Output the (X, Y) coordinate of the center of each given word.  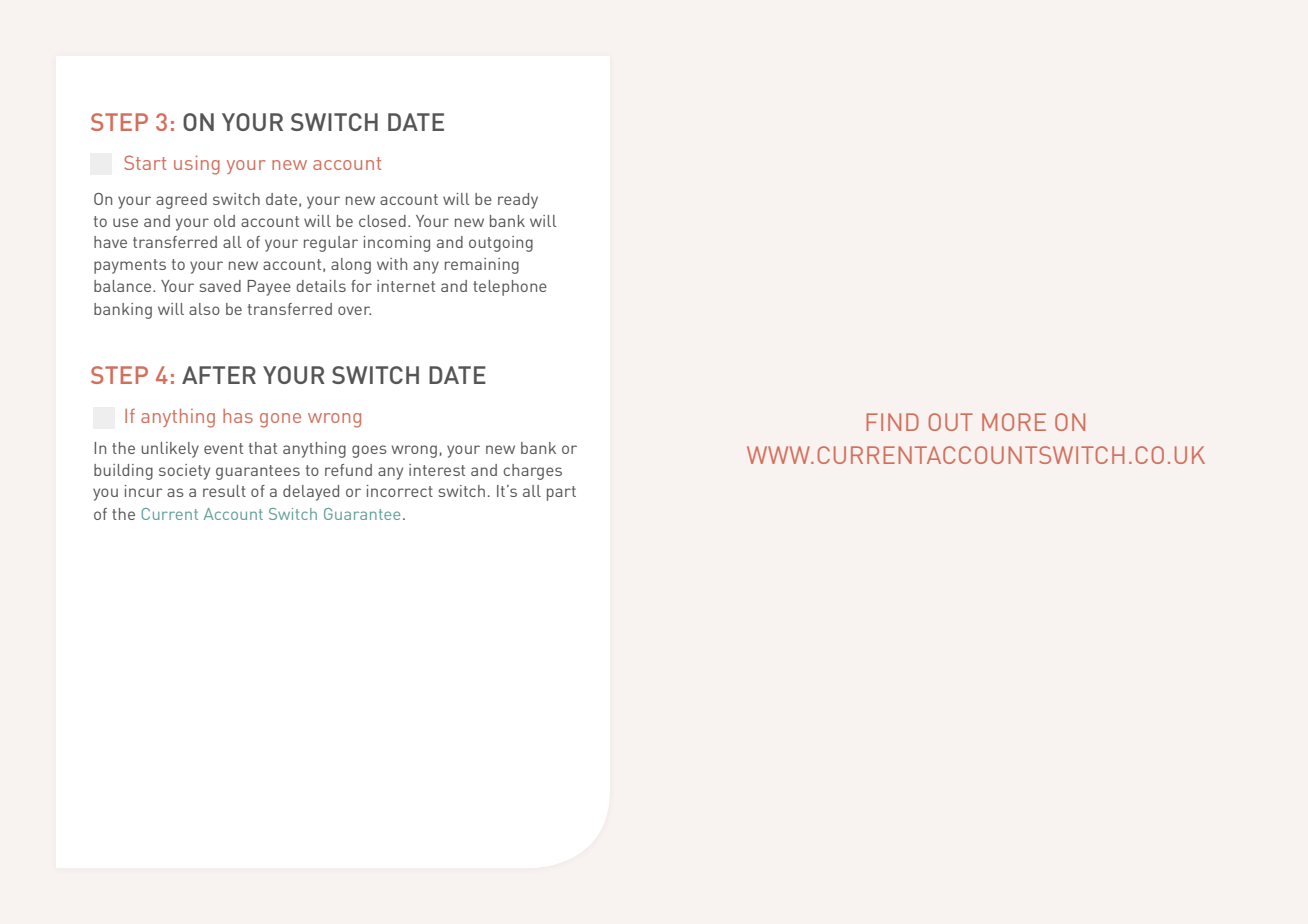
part (561, 493)
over (354, 310)
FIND (892, 422)
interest (437, 470)
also (204, 309)
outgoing (501, 244)
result (224, 491)
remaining (482, 266)
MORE (1014, 422)
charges (532, 472)
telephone (510, 288)
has (238, 416)
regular (331, 244)
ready (518, 201)
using (197, 165)
